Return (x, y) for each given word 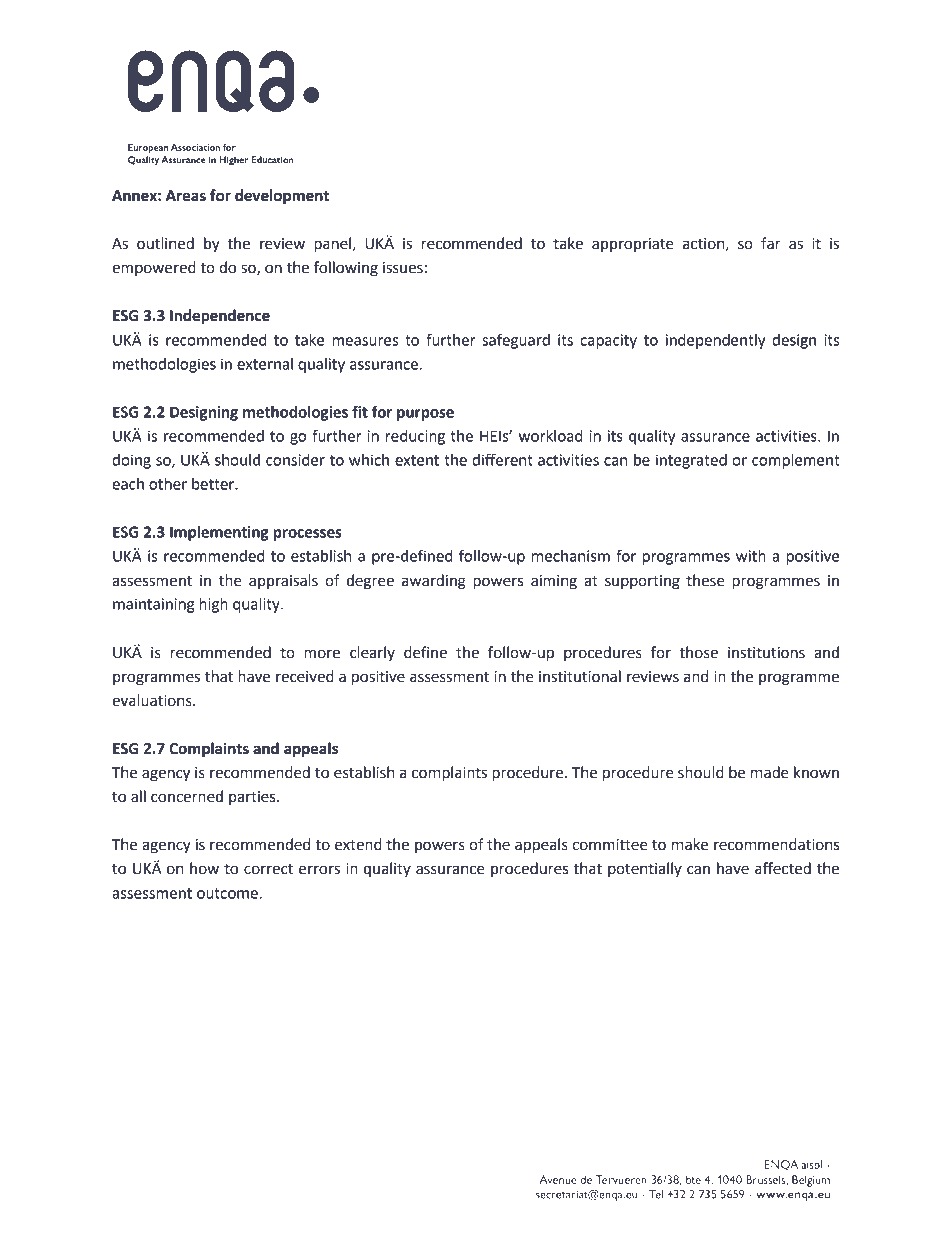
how (204, 868)
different (502, 459)
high (213, 605)
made (770, 772)
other (168, 484)
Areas (186, 196)
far (771, 243)
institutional (580, 676)
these (705, 580)
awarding (434, 582)
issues (403, 268)
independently (715, 341)
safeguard (516, 341)
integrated (691, 461)
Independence (220, 317)
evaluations (153, 700)
